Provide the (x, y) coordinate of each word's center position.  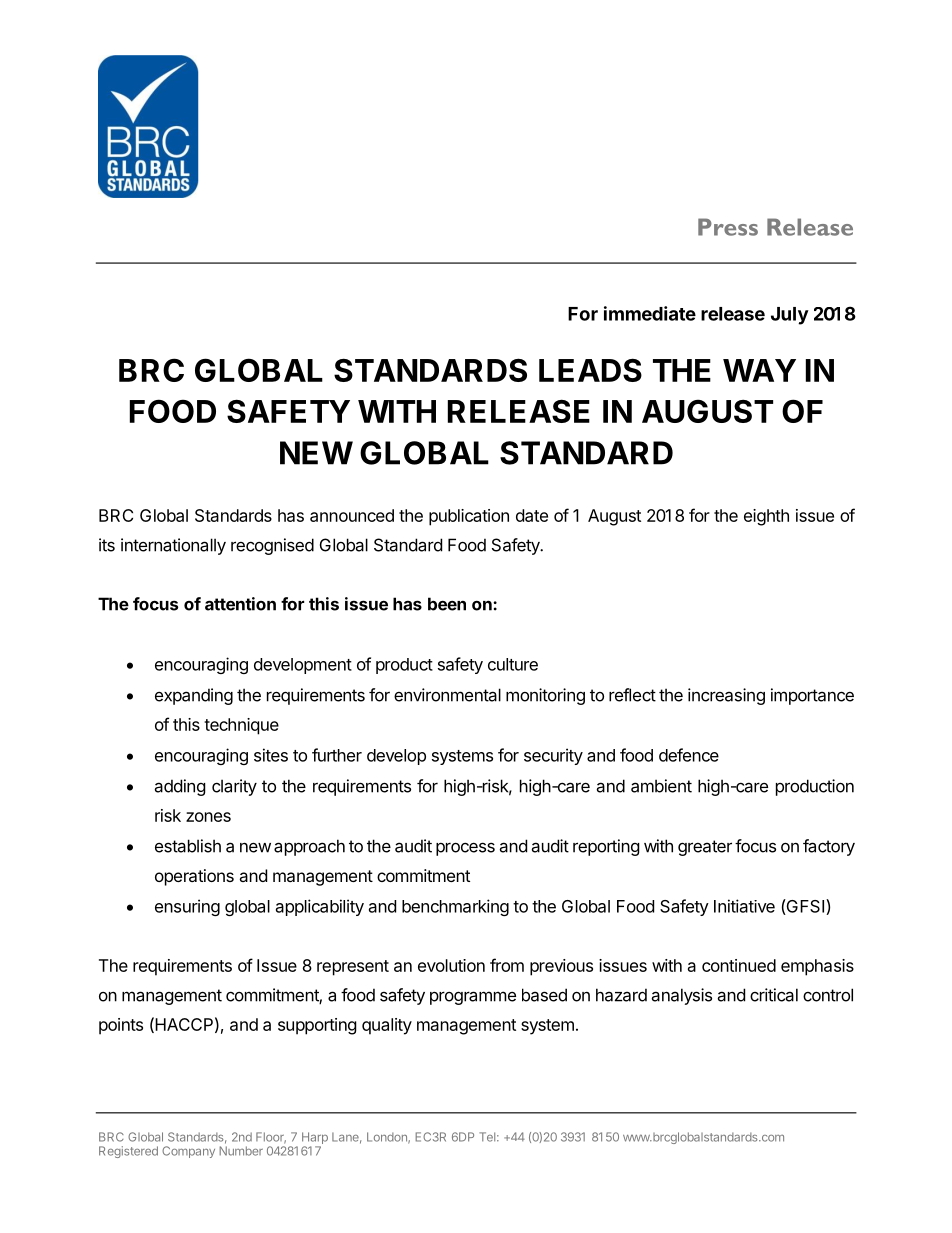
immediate (650, 313)
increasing (726, 696)
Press (728, 227)
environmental (447, 695)
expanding (194, 696)
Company (188, 1152)
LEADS (590, 370)
